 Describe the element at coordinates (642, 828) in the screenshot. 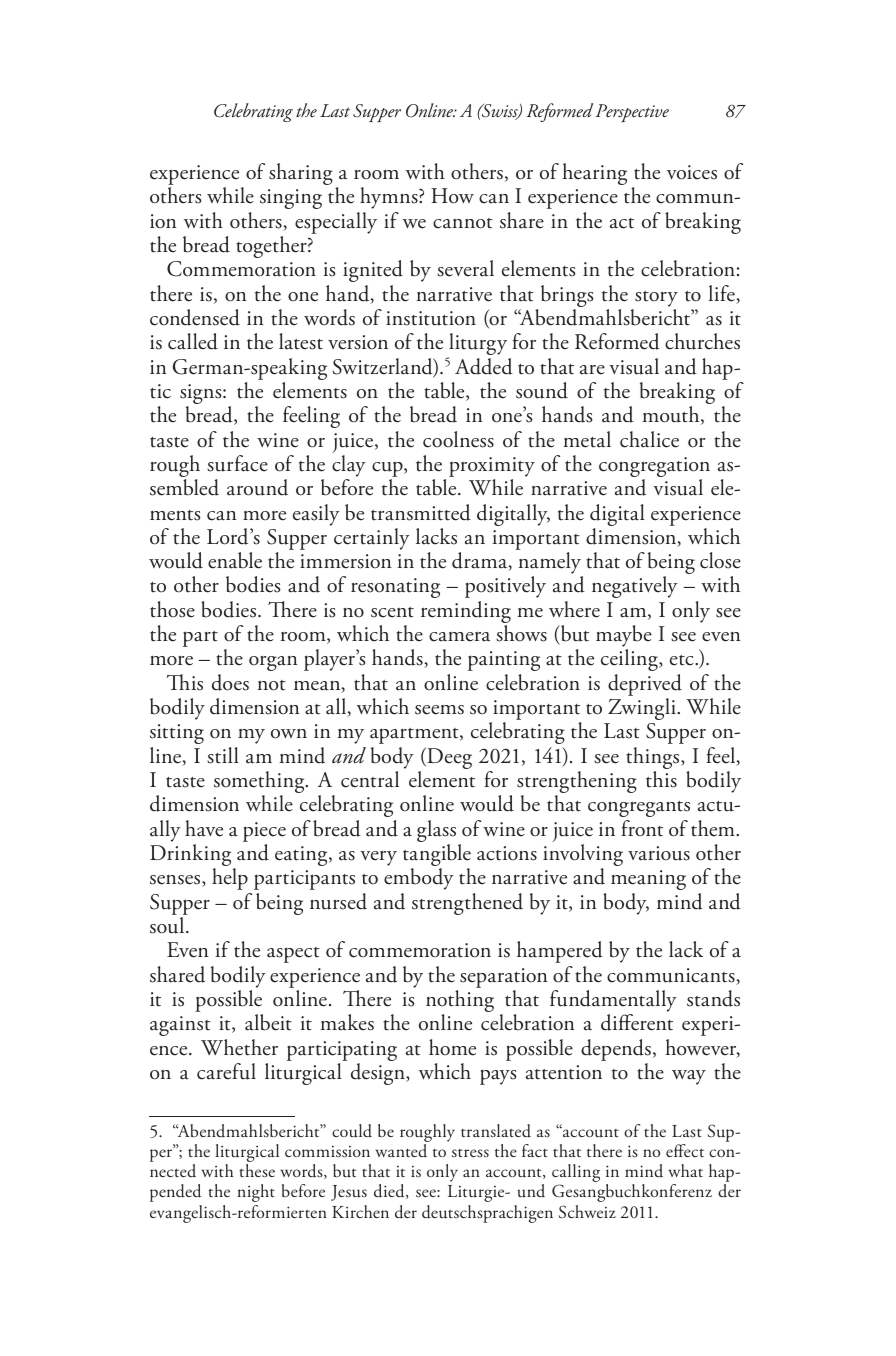

I see `front` at that location.
